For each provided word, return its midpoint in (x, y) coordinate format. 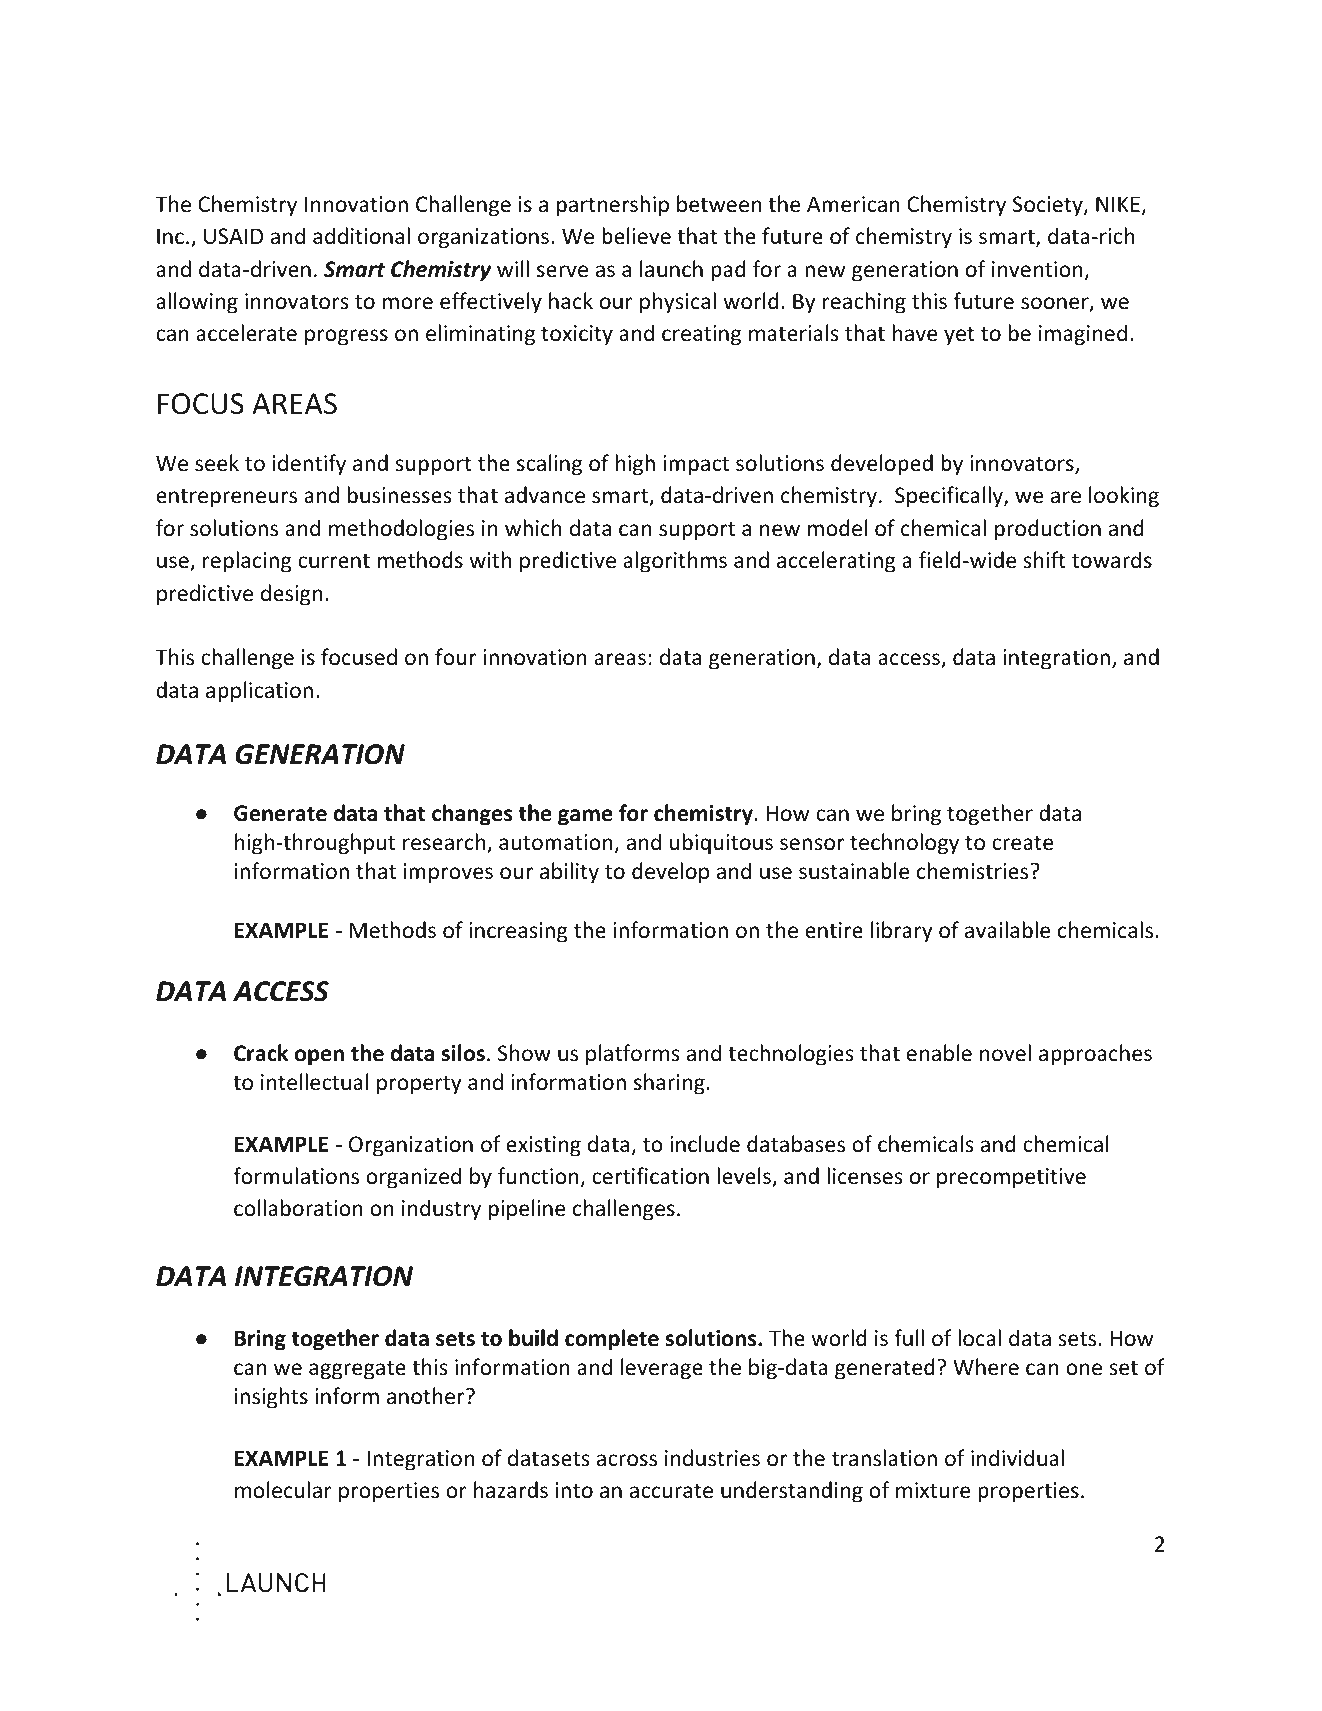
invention (1037, 269)
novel (1005, 1053)
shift (1044, 559)
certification (650, 1176)
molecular (283, 1490)
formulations (296, 1176)
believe (636, 236)
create (1022, 843)
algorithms (675, 562)
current (334, 561)
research (444, 842)
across (627, 1460)
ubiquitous (721, 844)
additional (361, 236)
